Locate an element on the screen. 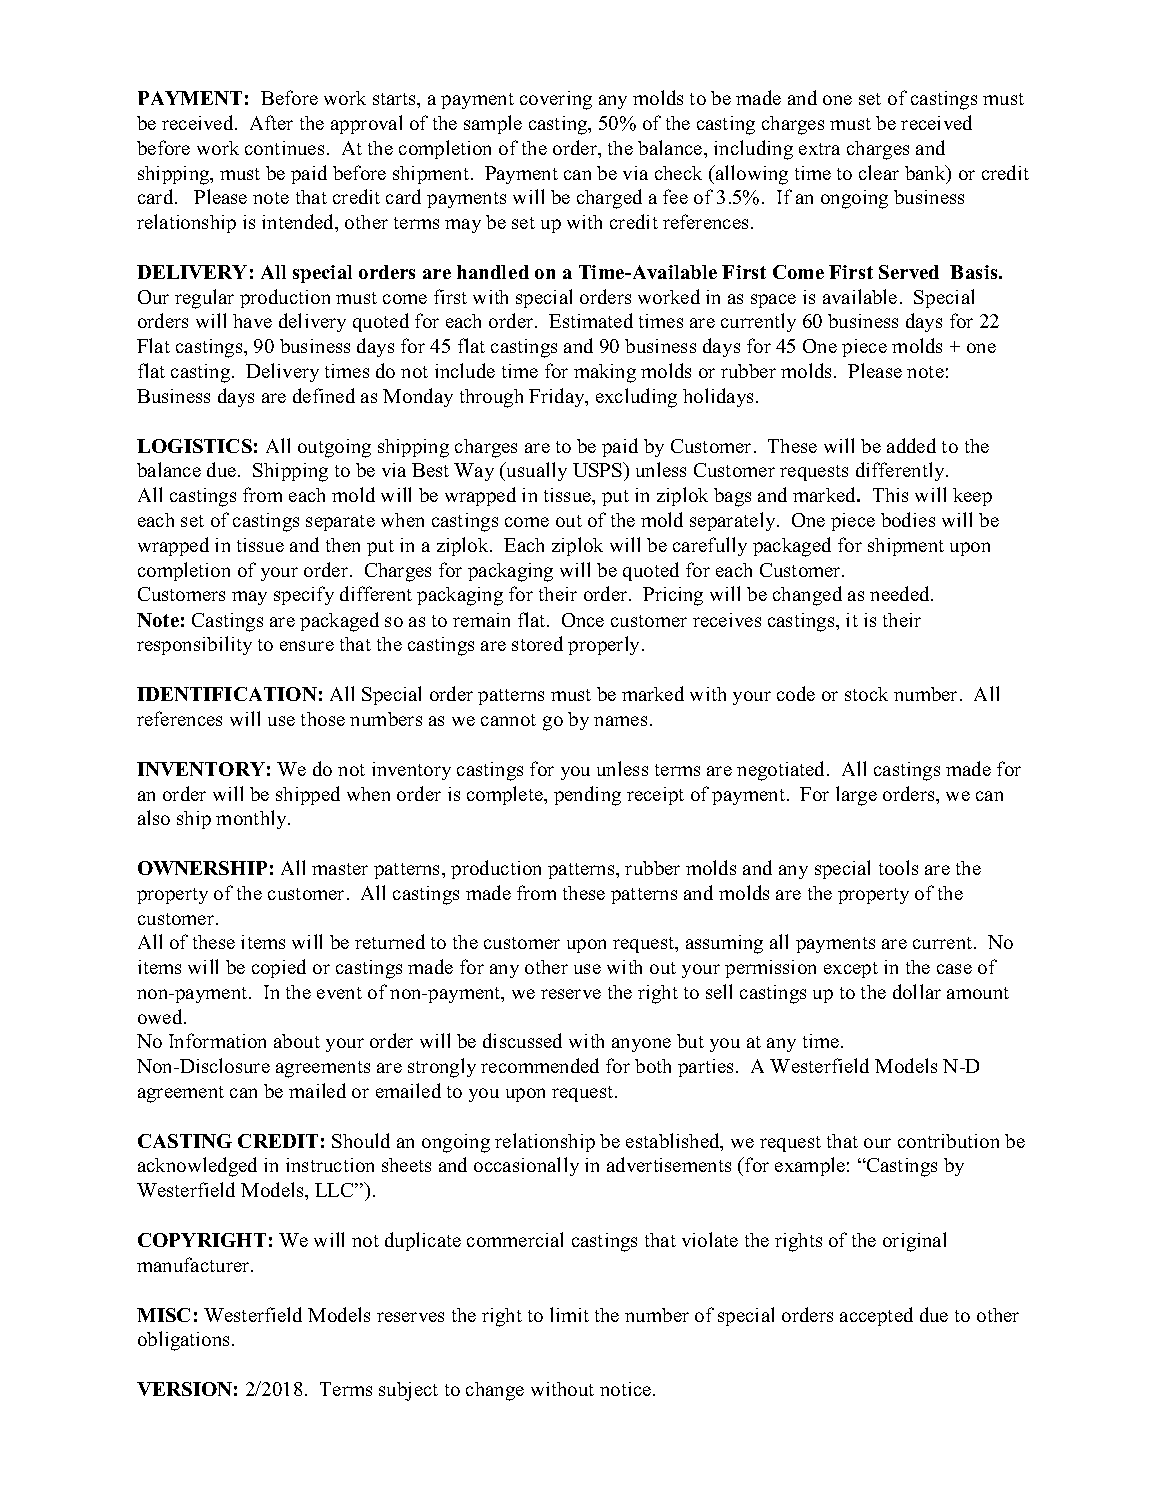 The image size is (1167, 1511). recommended is located at coordinates (540, 1065).
